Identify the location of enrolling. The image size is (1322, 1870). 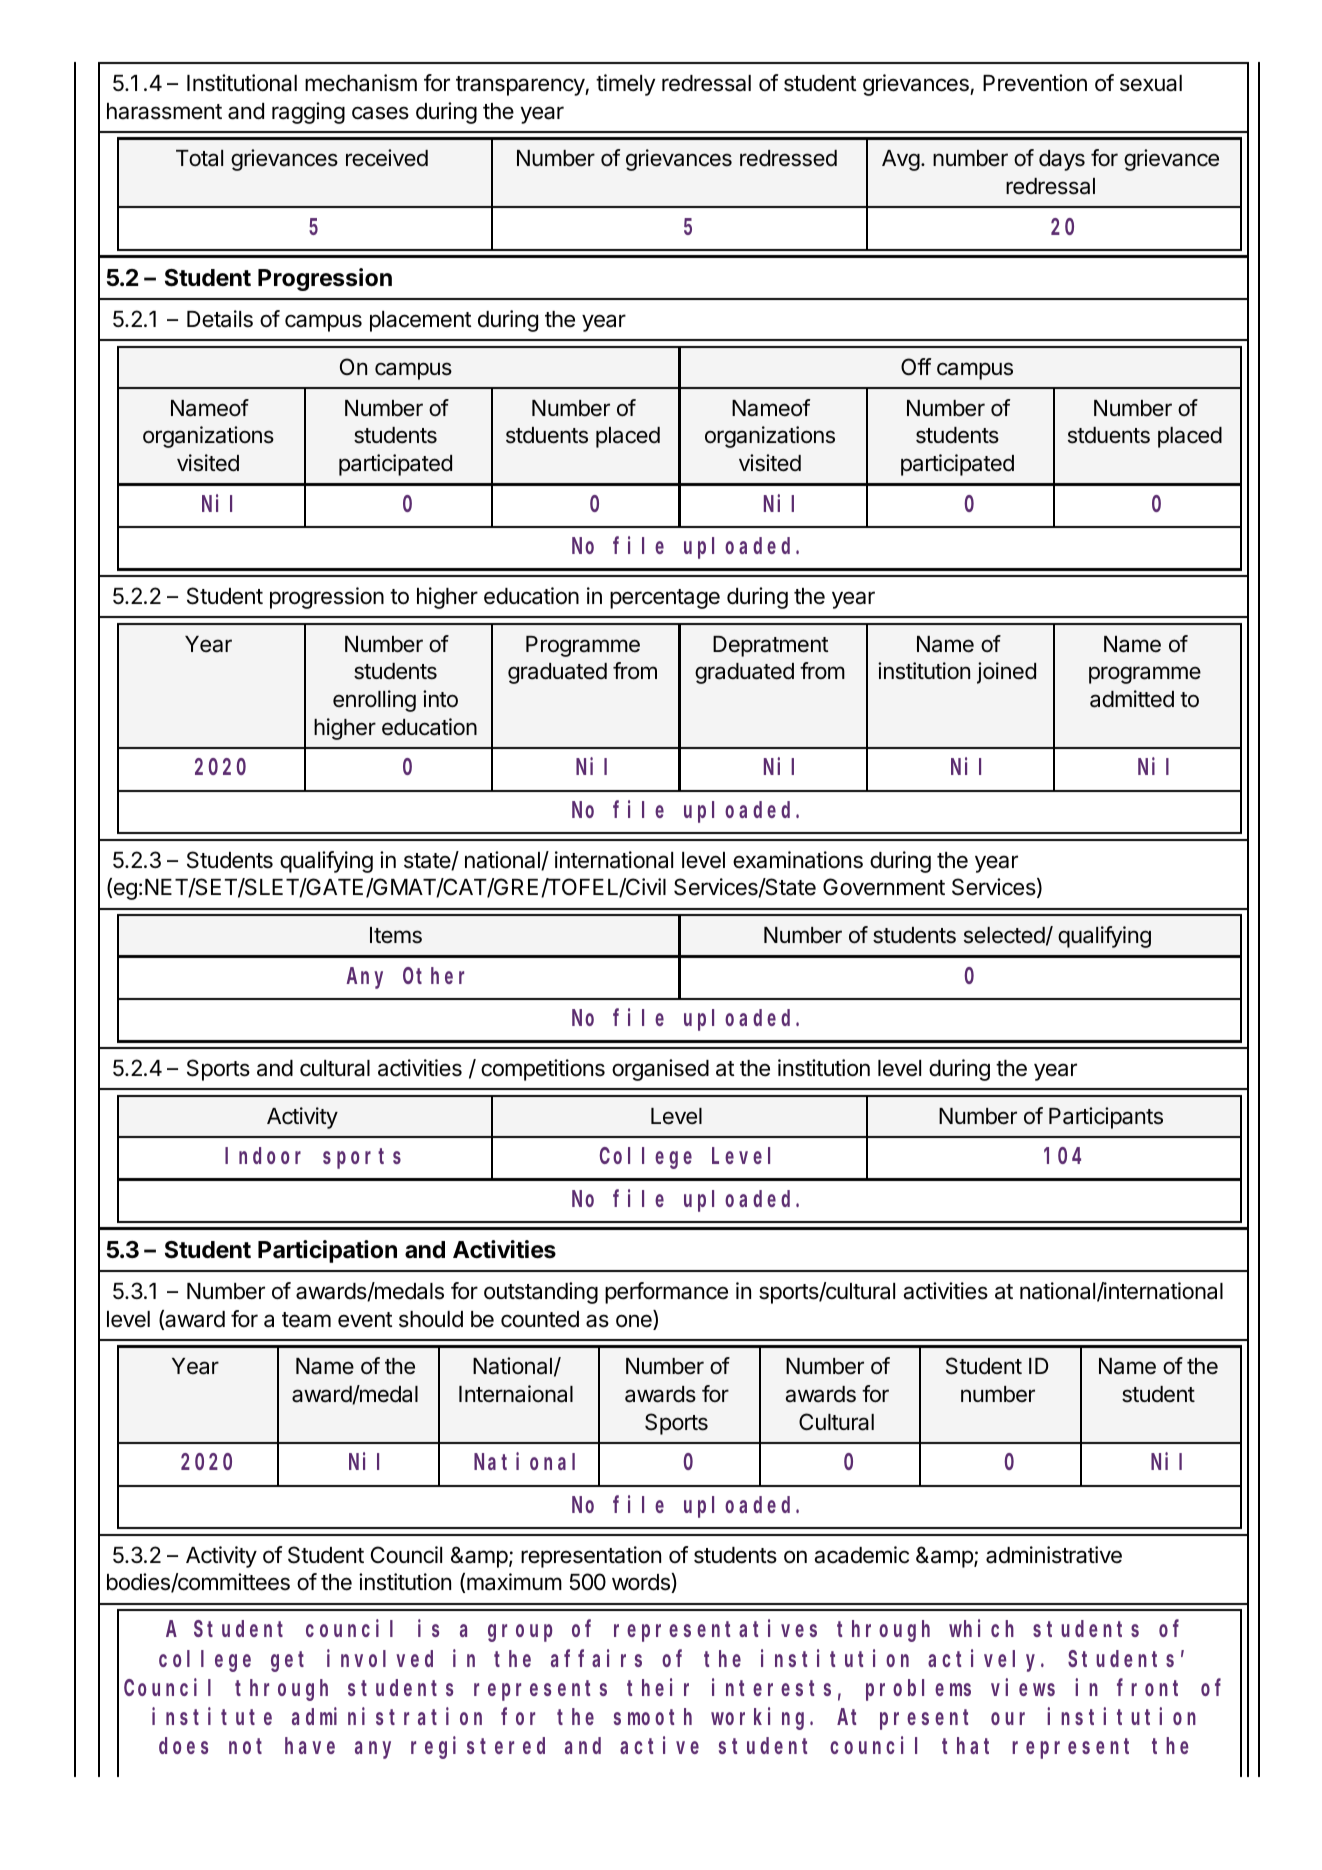
(374, 701).
